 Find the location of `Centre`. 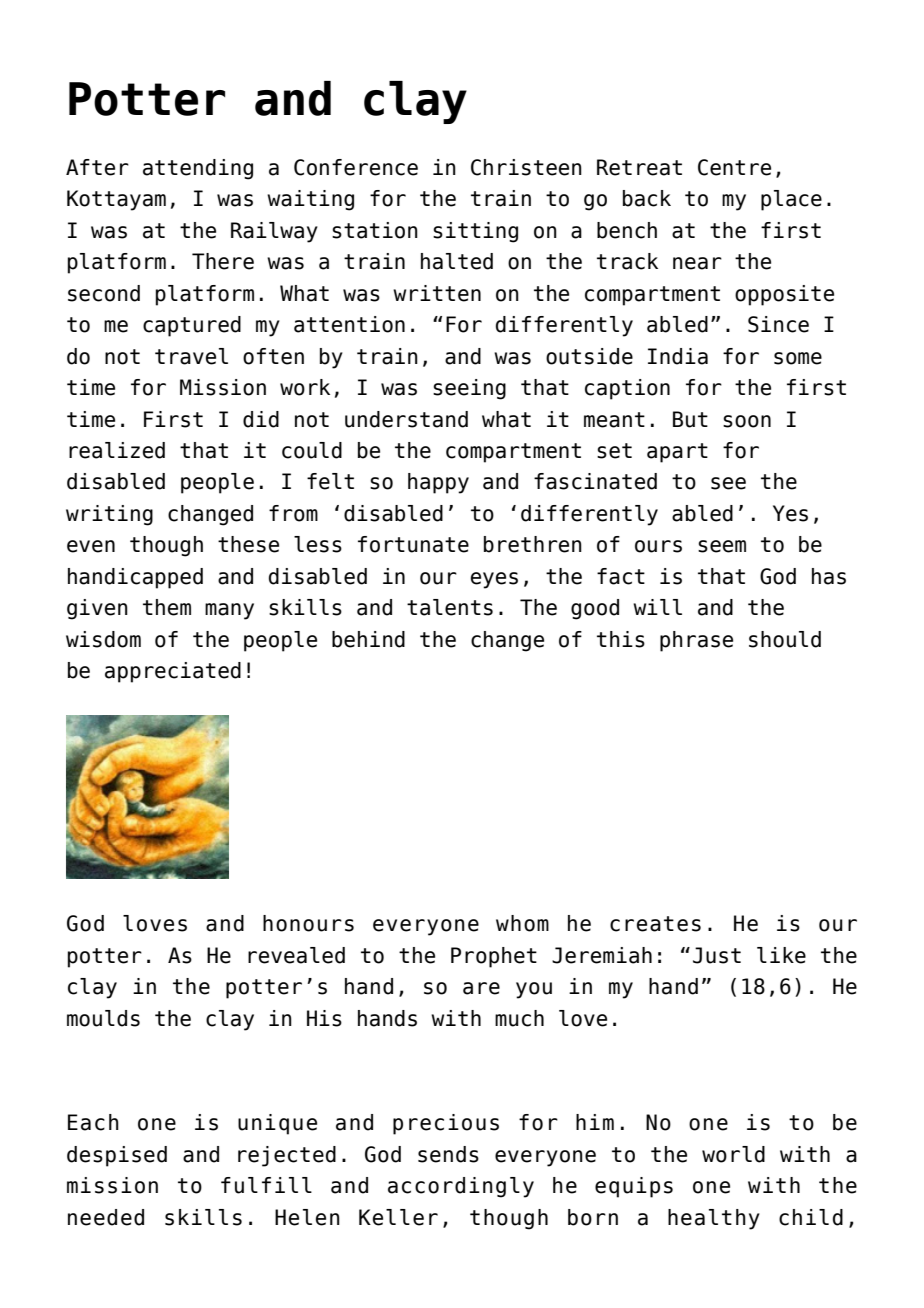

Centre is located at coordinates (734, 167).
